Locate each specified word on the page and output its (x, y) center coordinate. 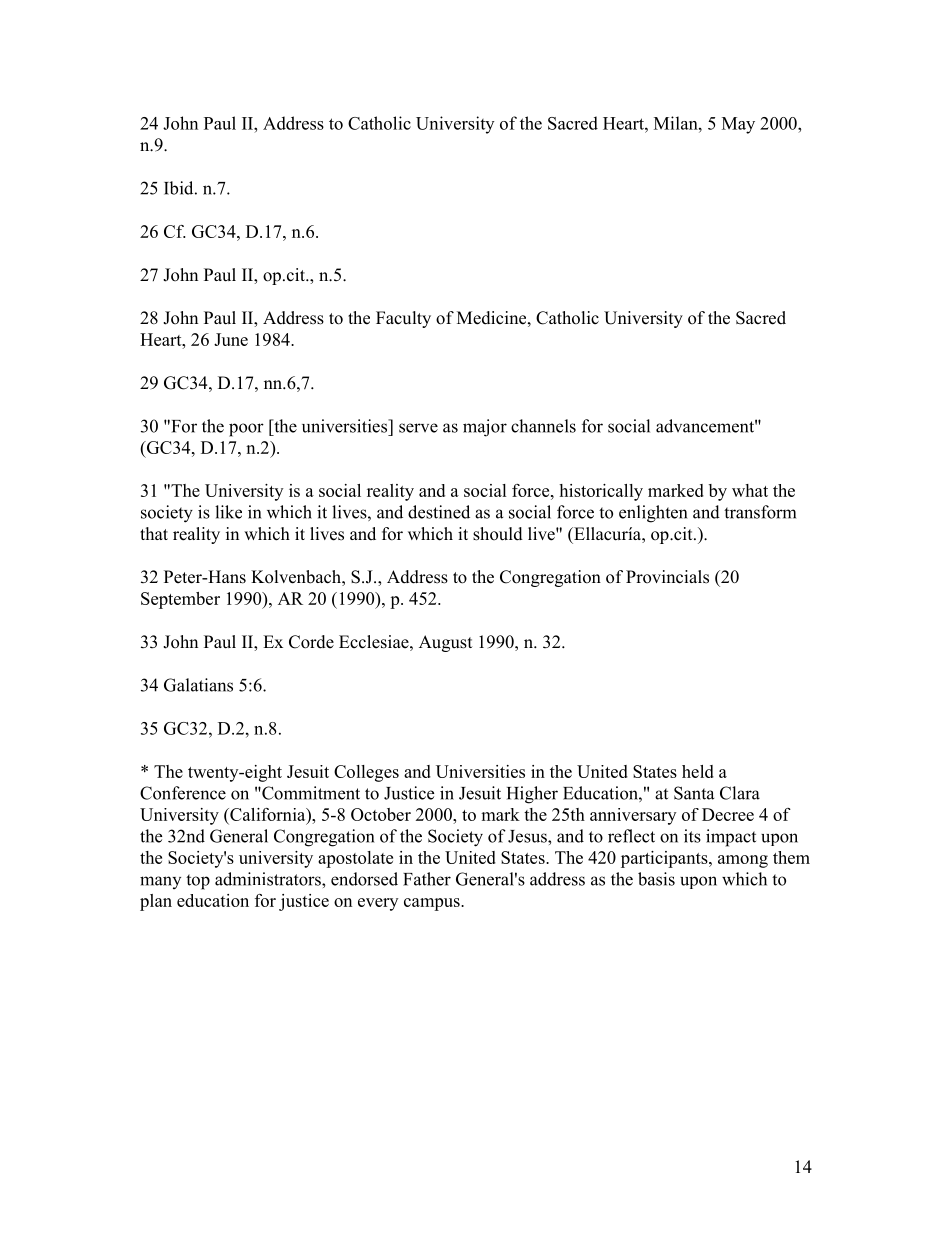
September (180, 600)
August (445, 643)
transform (760, 512)
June (231, 339)
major (485, 428)
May (738, 125)
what (750, 490)
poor (246, 430)
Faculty (403, 319)
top (198, 882)
